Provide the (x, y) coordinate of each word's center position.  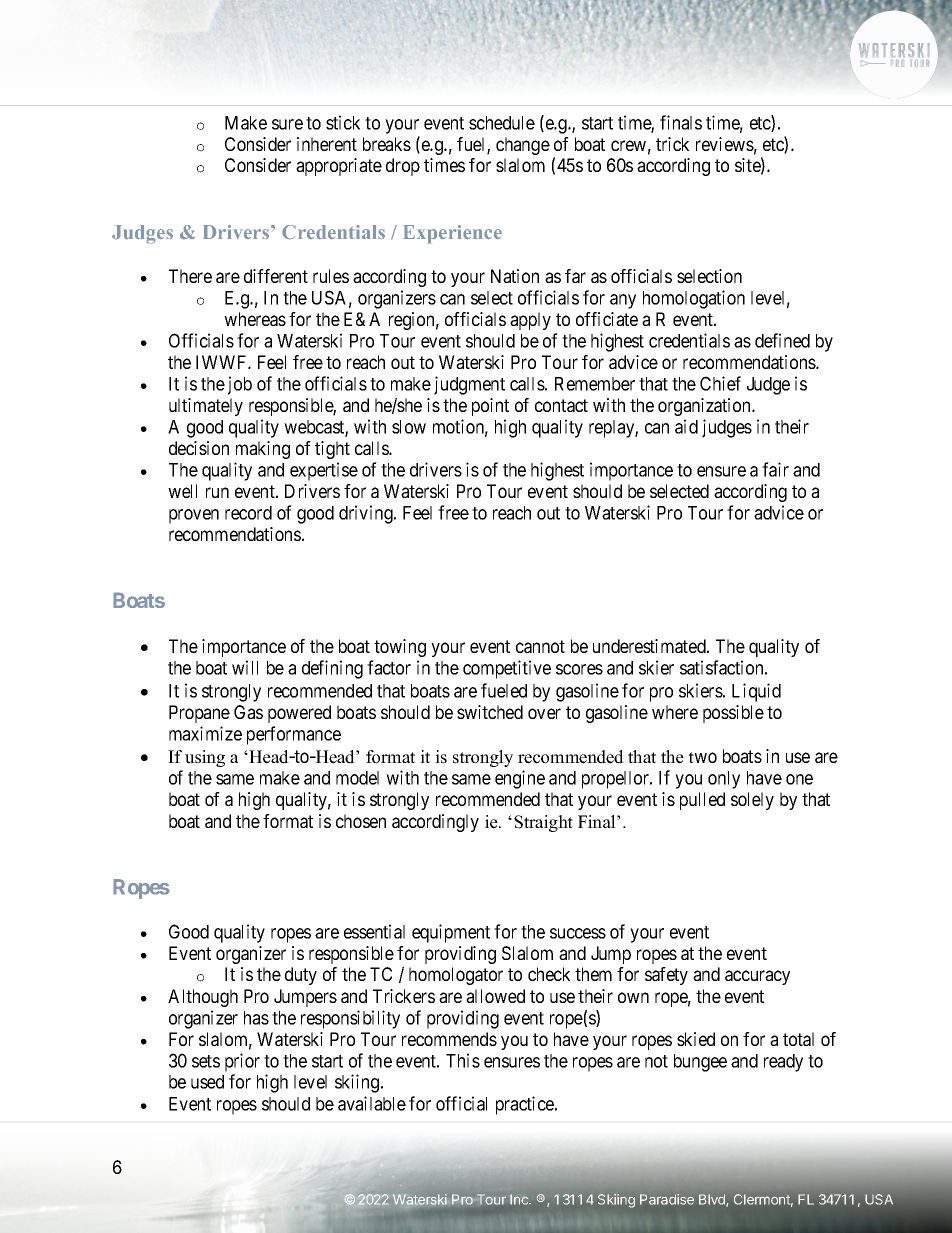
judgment (469, 385)
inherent (327, 144)
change (523, 146)
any (623, 301)
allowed (495, 996)
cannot (540, 646)
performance (294, 735)
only (724, 780)
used (207, 1082)
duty (301, 976)
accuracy (757, 977)
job (240, 385)
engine (520, 779)
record (248, 513)
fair (775, 469)
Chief (720, 383)
